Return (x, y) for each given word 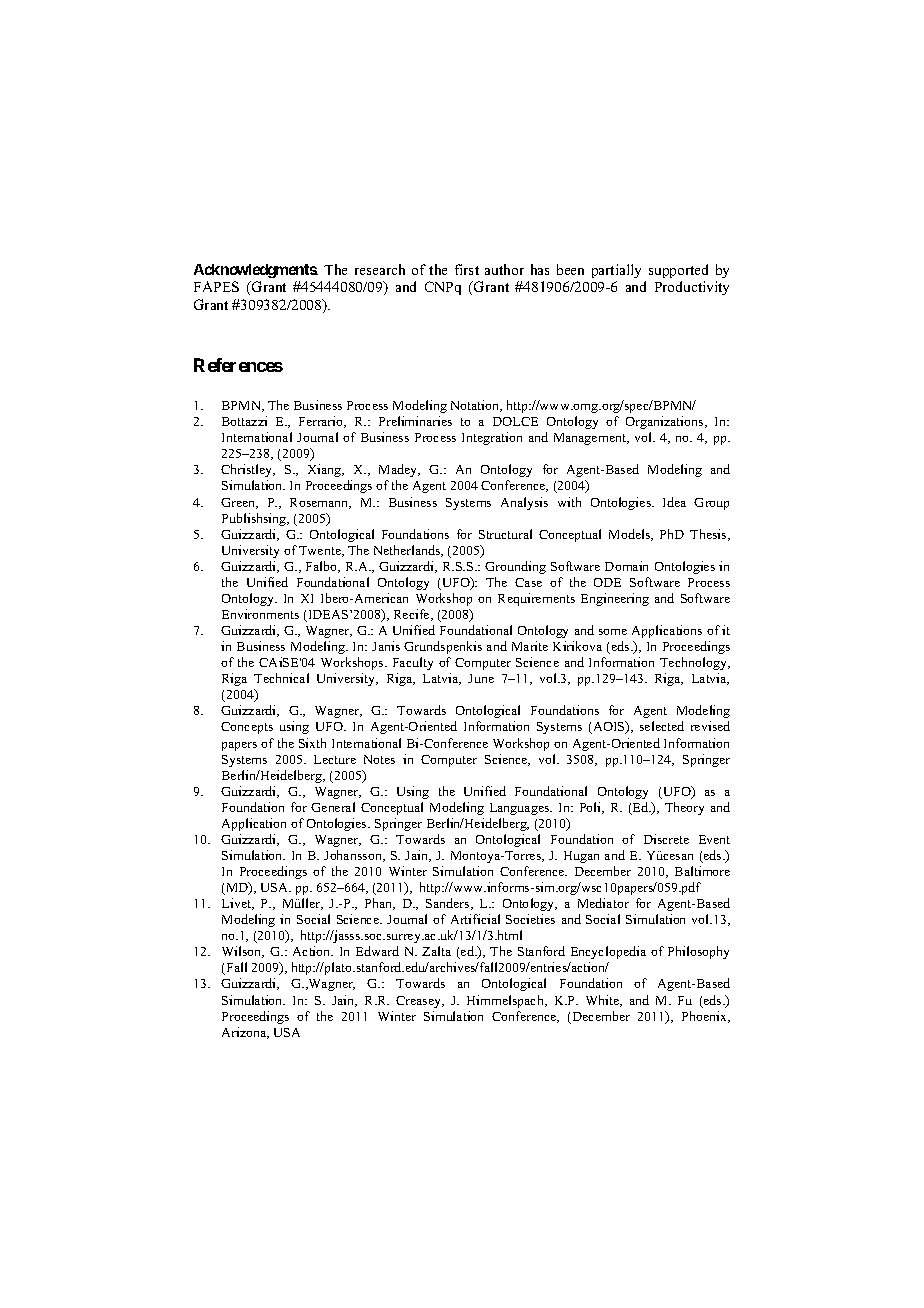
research (380, 269)
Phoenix (705, 1017)
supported (678, 271)
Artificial (475, 919)
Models (631, 535)
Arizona (245, 1033)
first (467, 269)
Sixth (312, 743)
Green (239, 503)
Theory (684, 808)
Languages (521, 809)
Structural (505, 534)
